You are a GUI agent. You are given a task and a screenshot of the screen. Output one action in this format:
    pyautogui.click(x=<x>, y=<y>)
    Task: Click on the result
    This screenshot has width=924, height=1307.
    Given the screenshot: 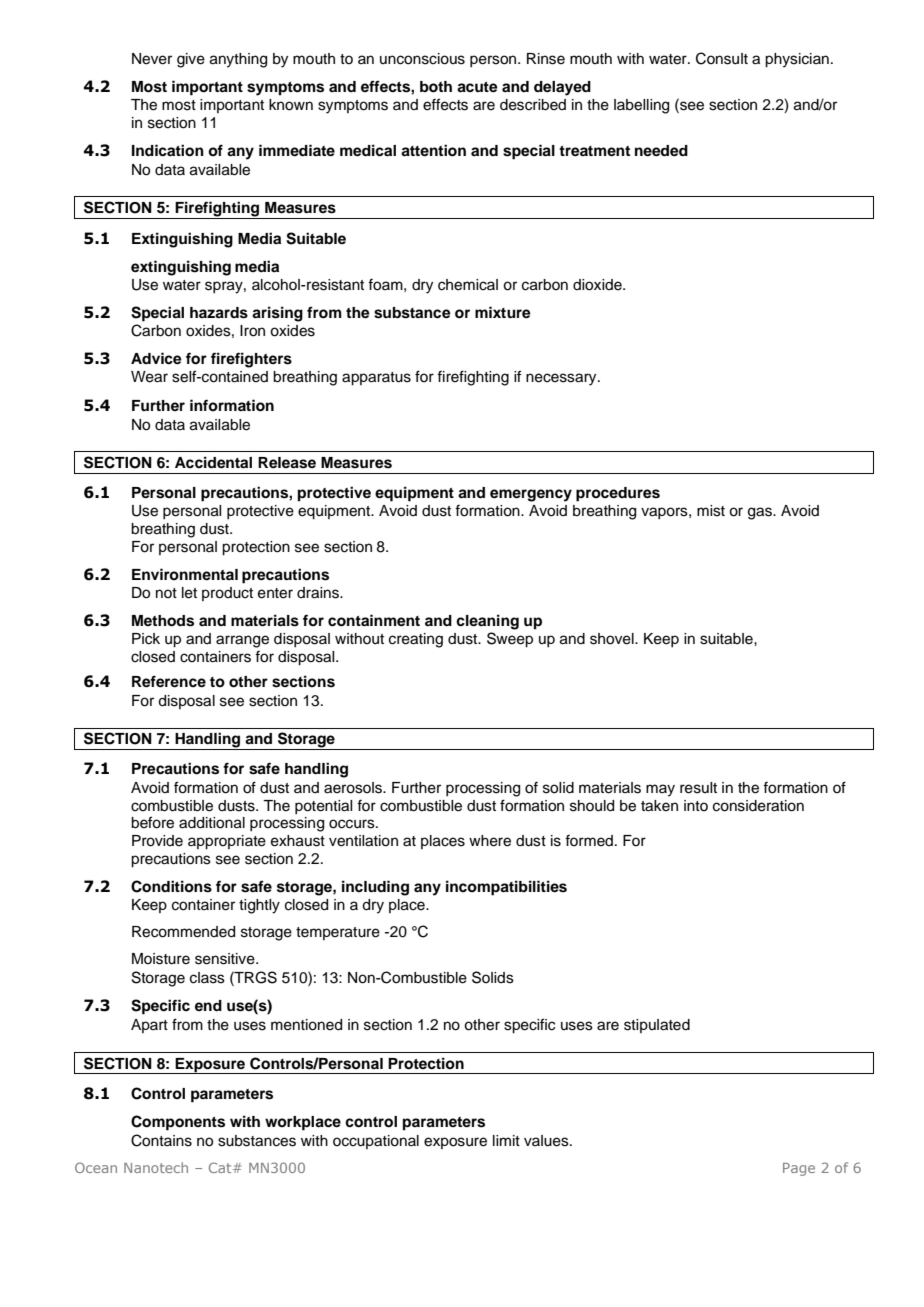 What is the action you would take?
    pyautogui.click(x=698, y=788)
